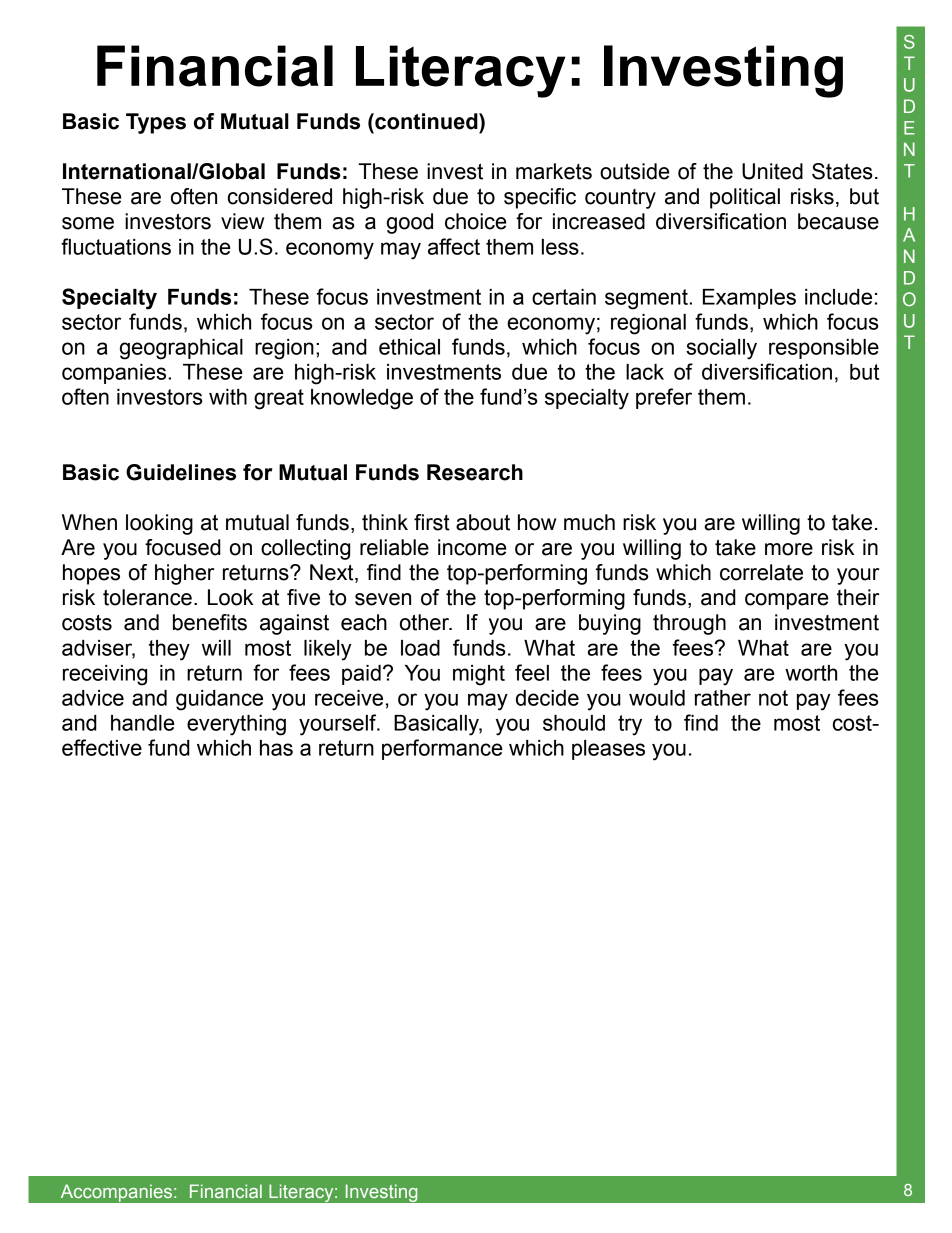 The height and width of the image is (1233, 952). I want to click on performance, so click(442, 749).
